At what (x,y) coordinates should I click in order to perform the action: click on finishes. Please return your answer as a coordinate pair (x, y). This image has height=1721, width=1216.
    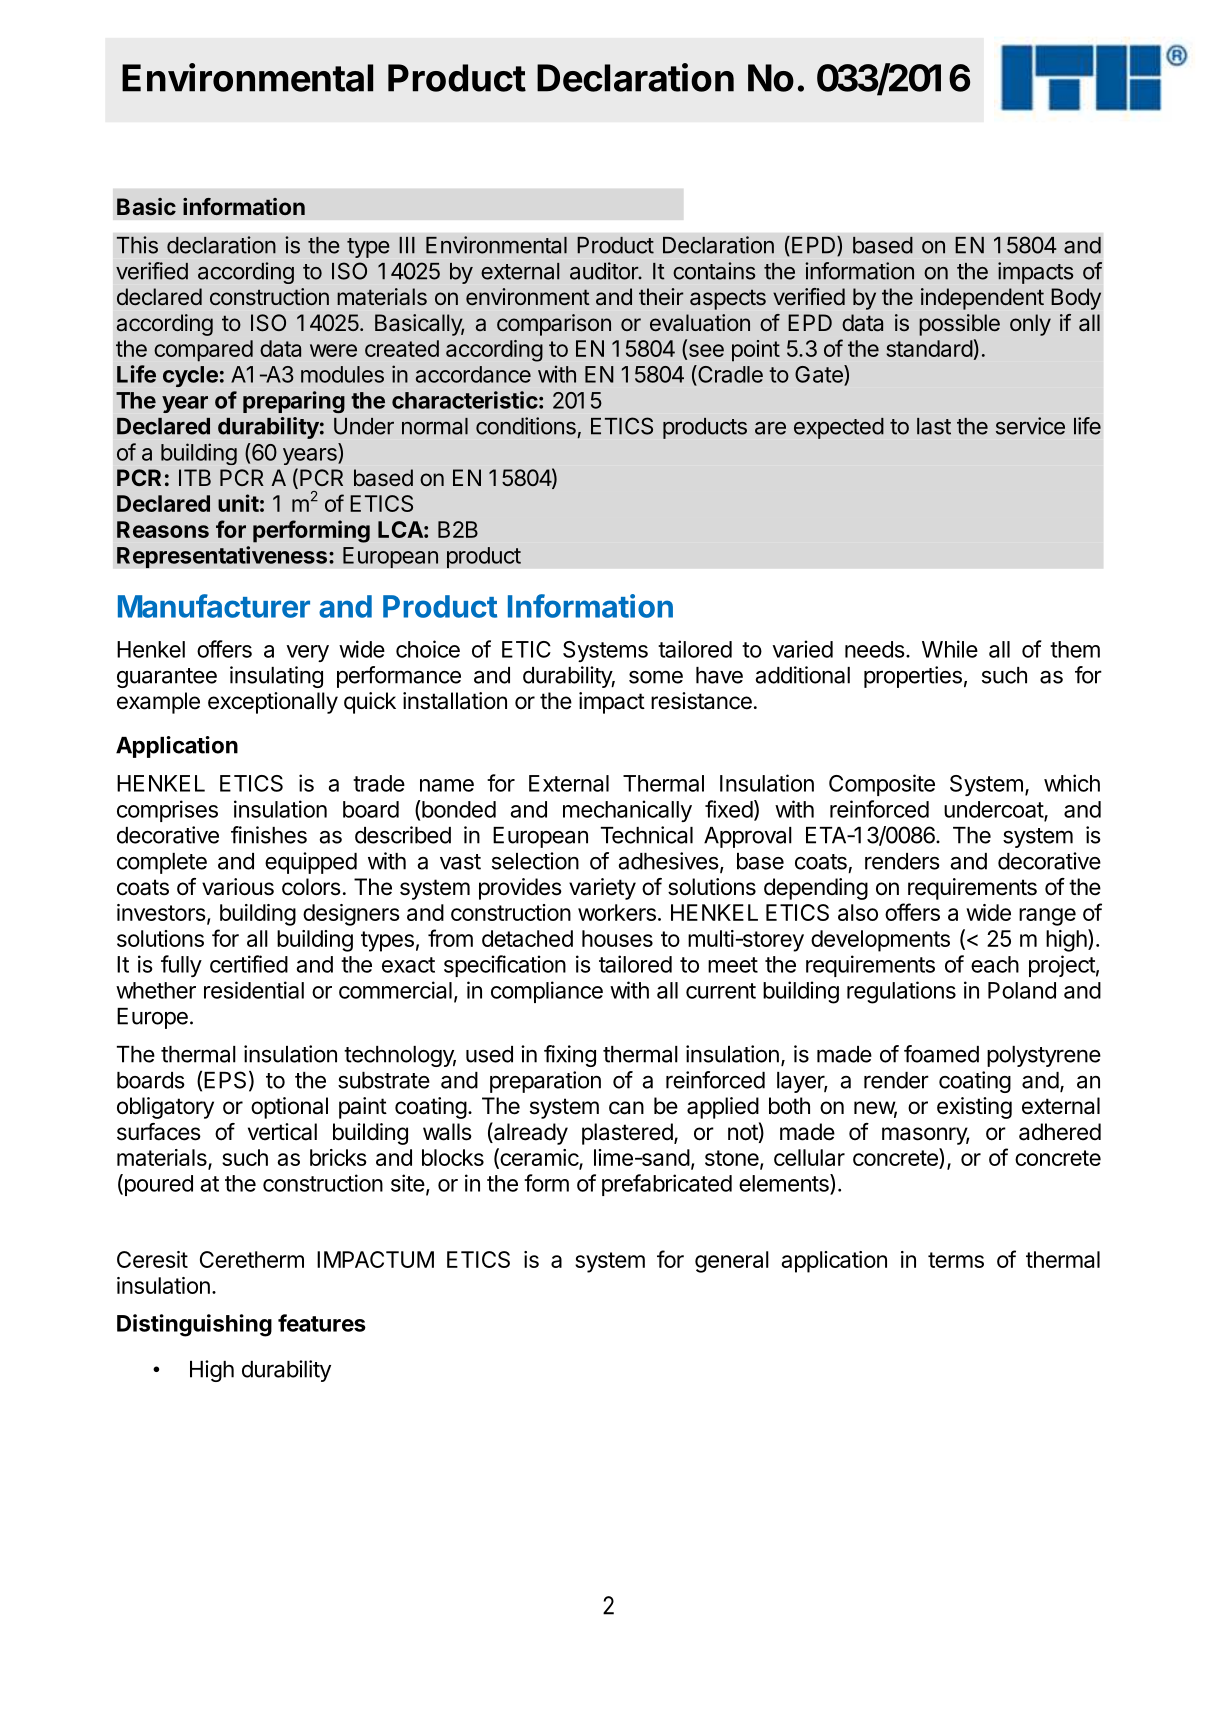
    Looking at the image, I should click on (269, 835).
